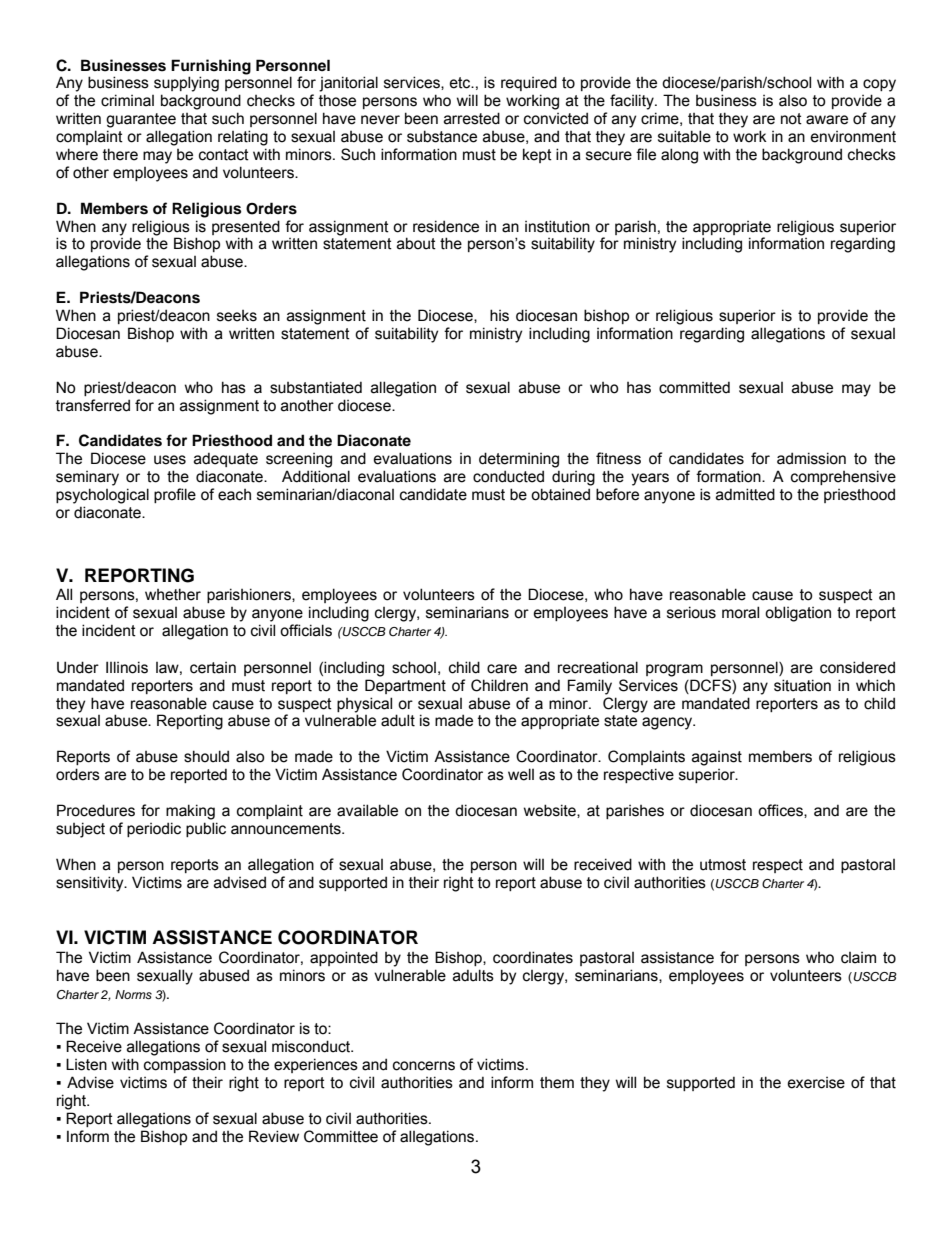 This screenshot has height=1233, width=952. Describe the element at coordinates (461, 83) in the screenshot. I see `etc` at that location.
